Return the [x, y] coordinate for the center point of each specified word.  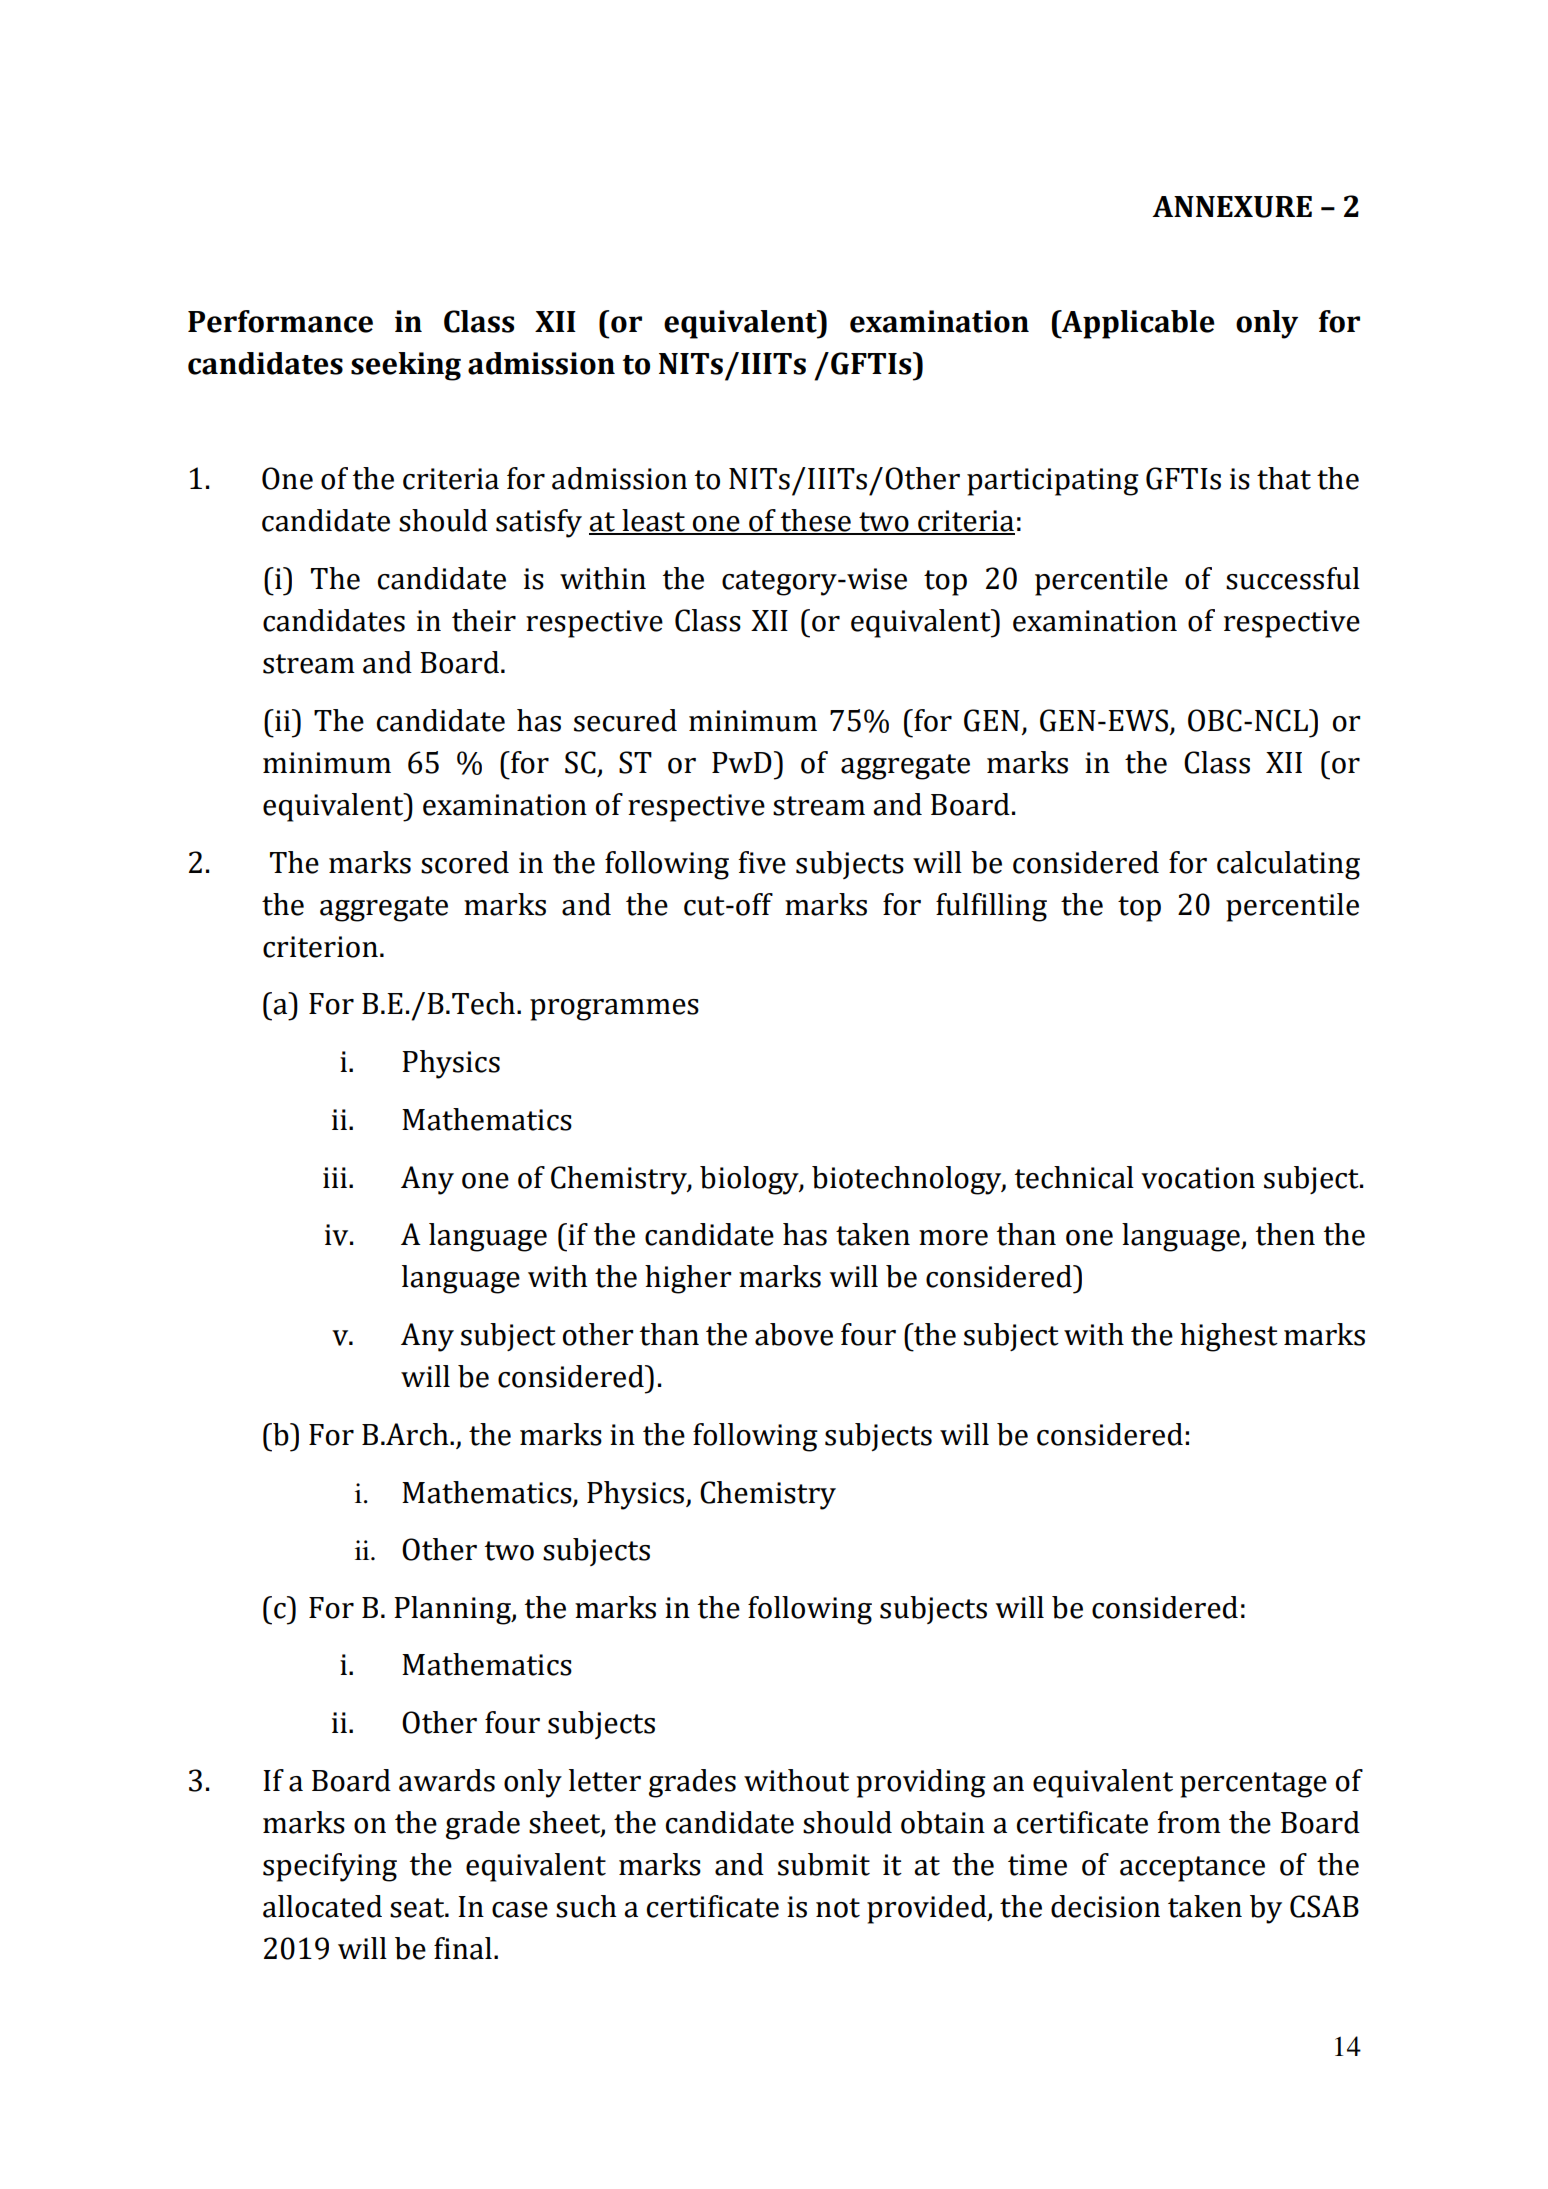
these [816, 521]
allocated [322, 1906]
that [1284, 478]
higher [688, 1279]
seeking [406, 366]
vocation [1198, 1178]
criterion [320, 947]
